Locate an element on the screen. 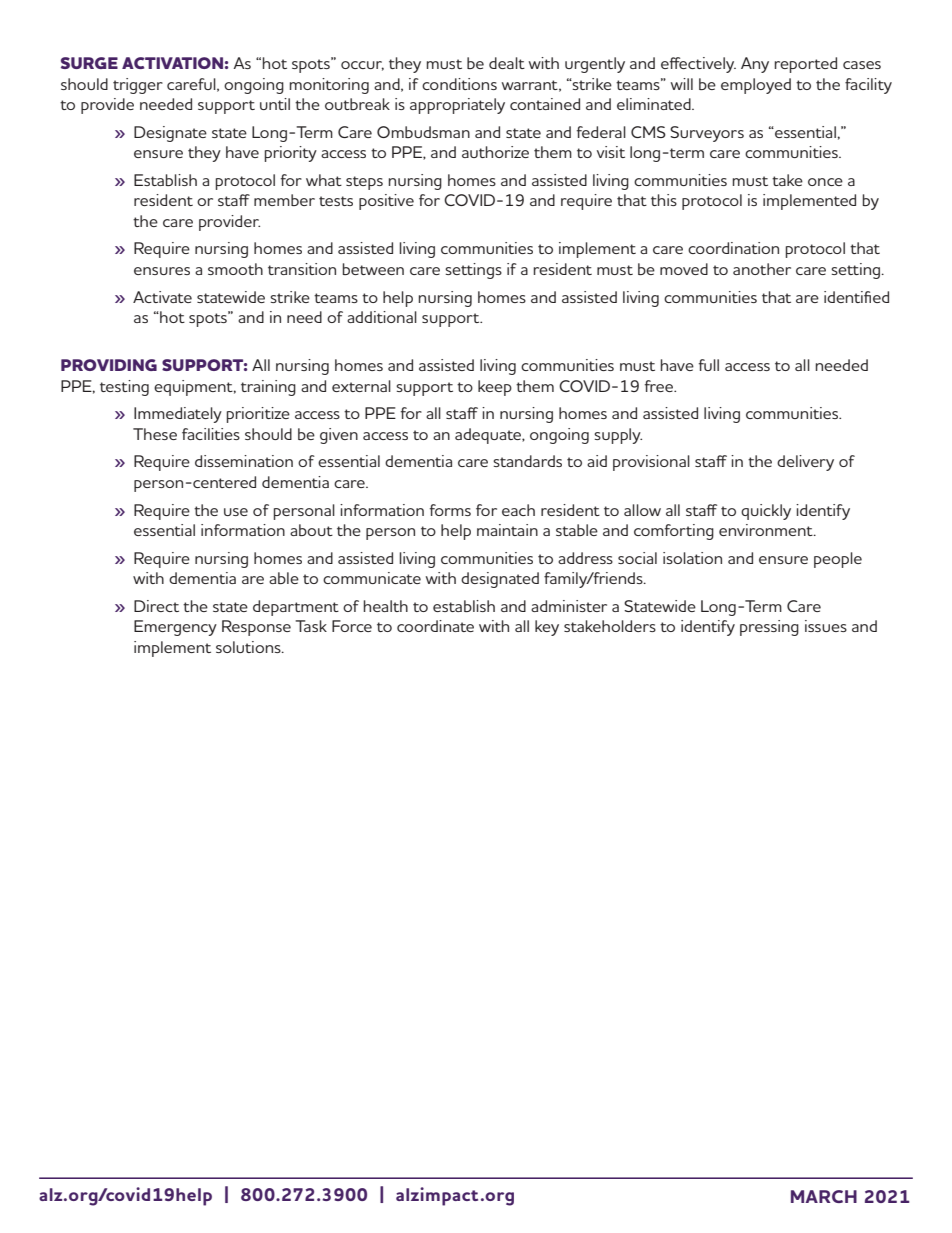 Image resolution: width=952 pixels, height=1233 pixels. employed is located at coordinates (756, 86).
